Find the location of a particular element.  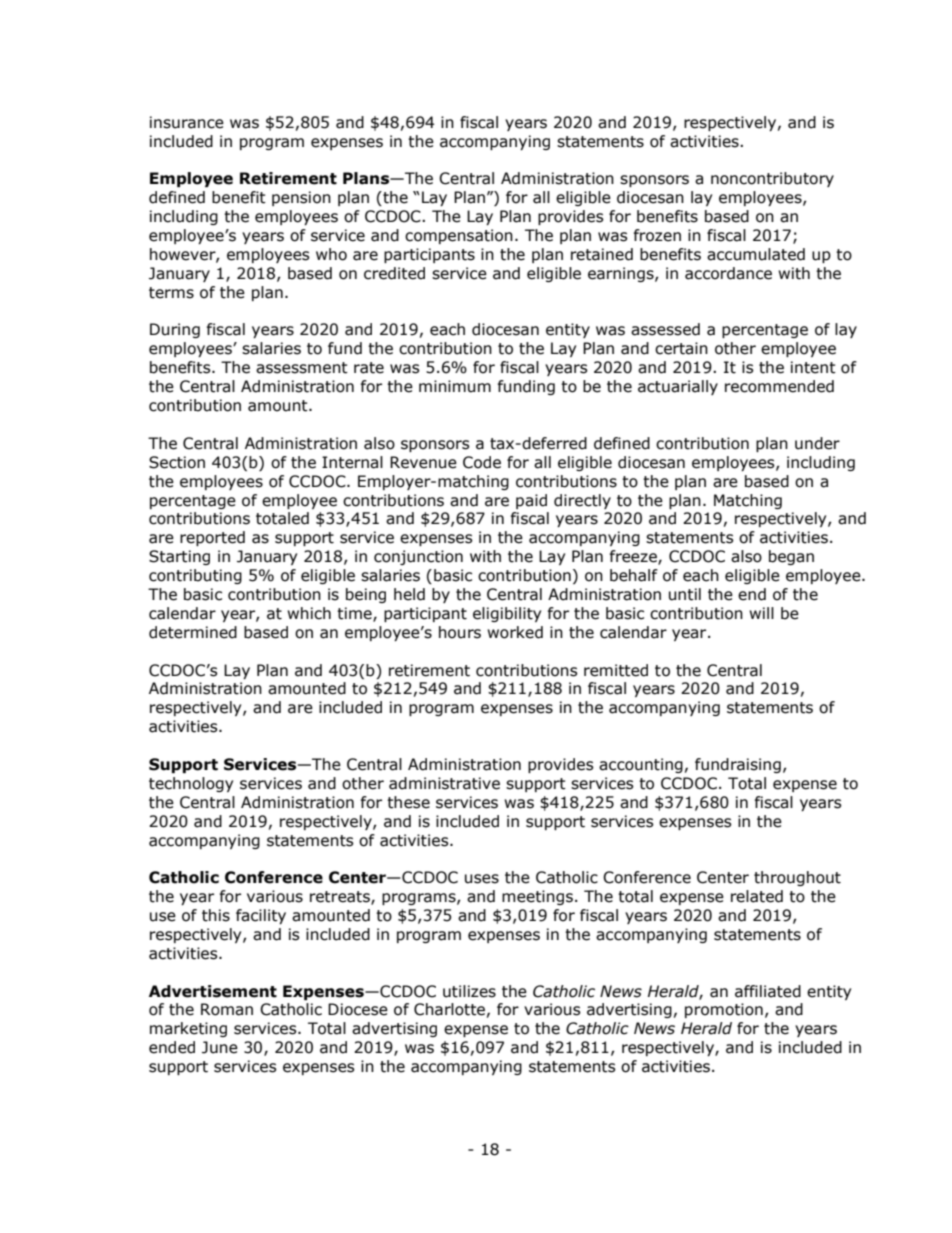

insurance is located at coordinates (187, 122).
